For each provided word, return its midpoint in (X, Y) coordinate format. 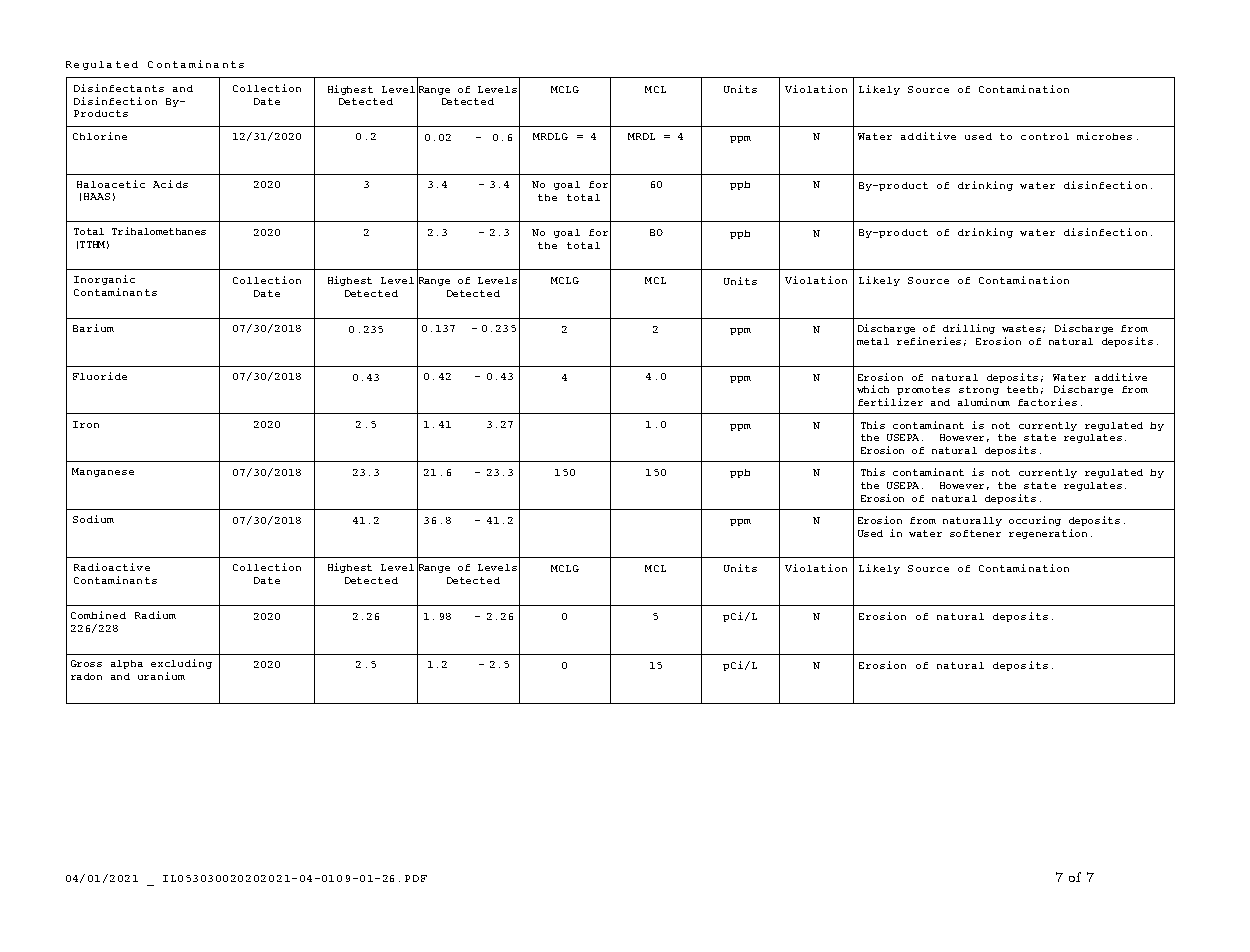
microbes (1104, 136)
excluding (181, 664)
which (873, 389)
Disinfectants (119, 88)
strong (979, 390)
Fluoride (100, 376)
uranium (161, 676)
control (1045, 136)
